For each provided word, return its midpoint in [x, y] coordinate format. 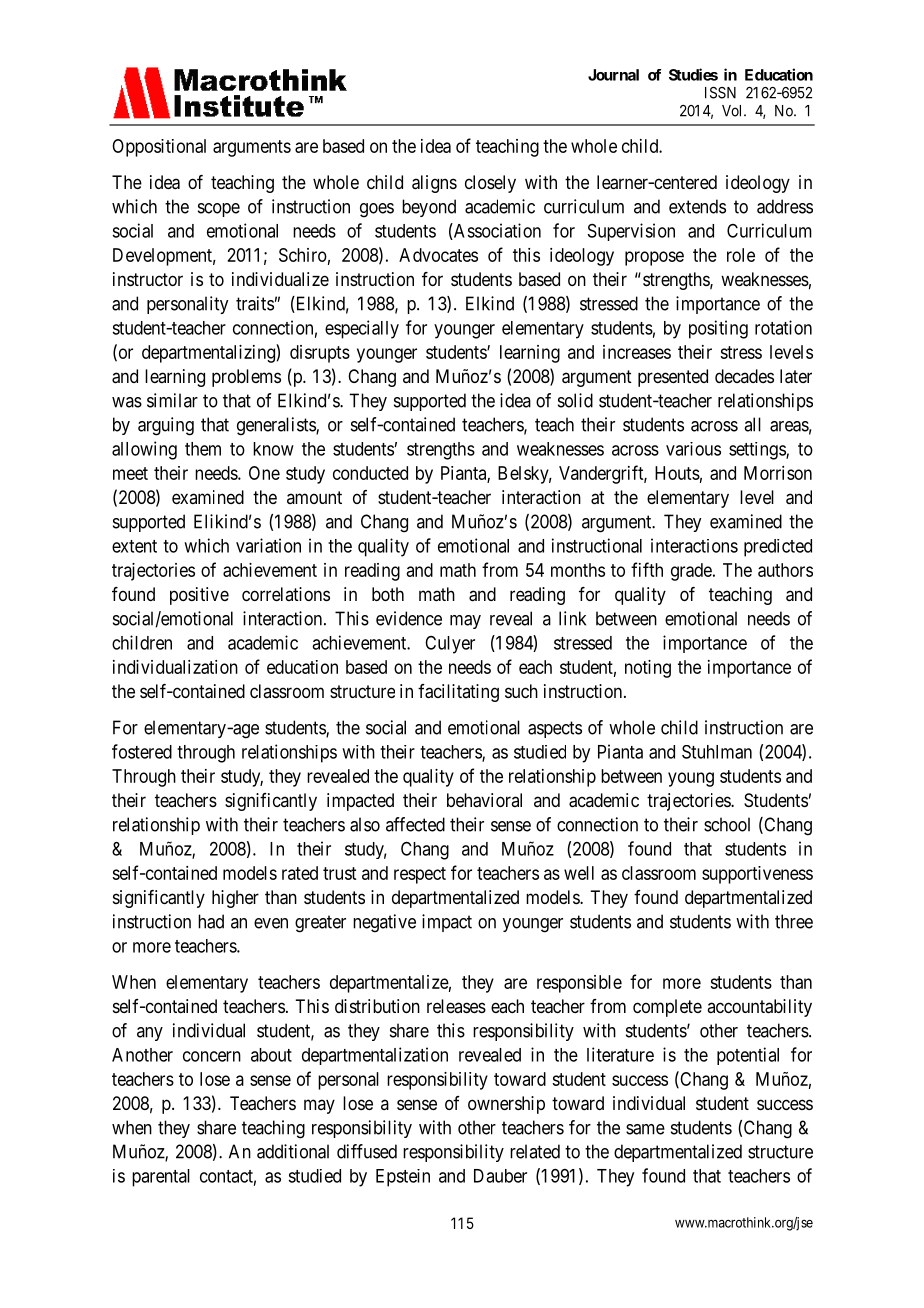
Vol [733, 111]
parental [161, 1178]
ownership [506, 1105]
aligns [434, 184]
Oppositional [159, 148]
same [645, 1129]
